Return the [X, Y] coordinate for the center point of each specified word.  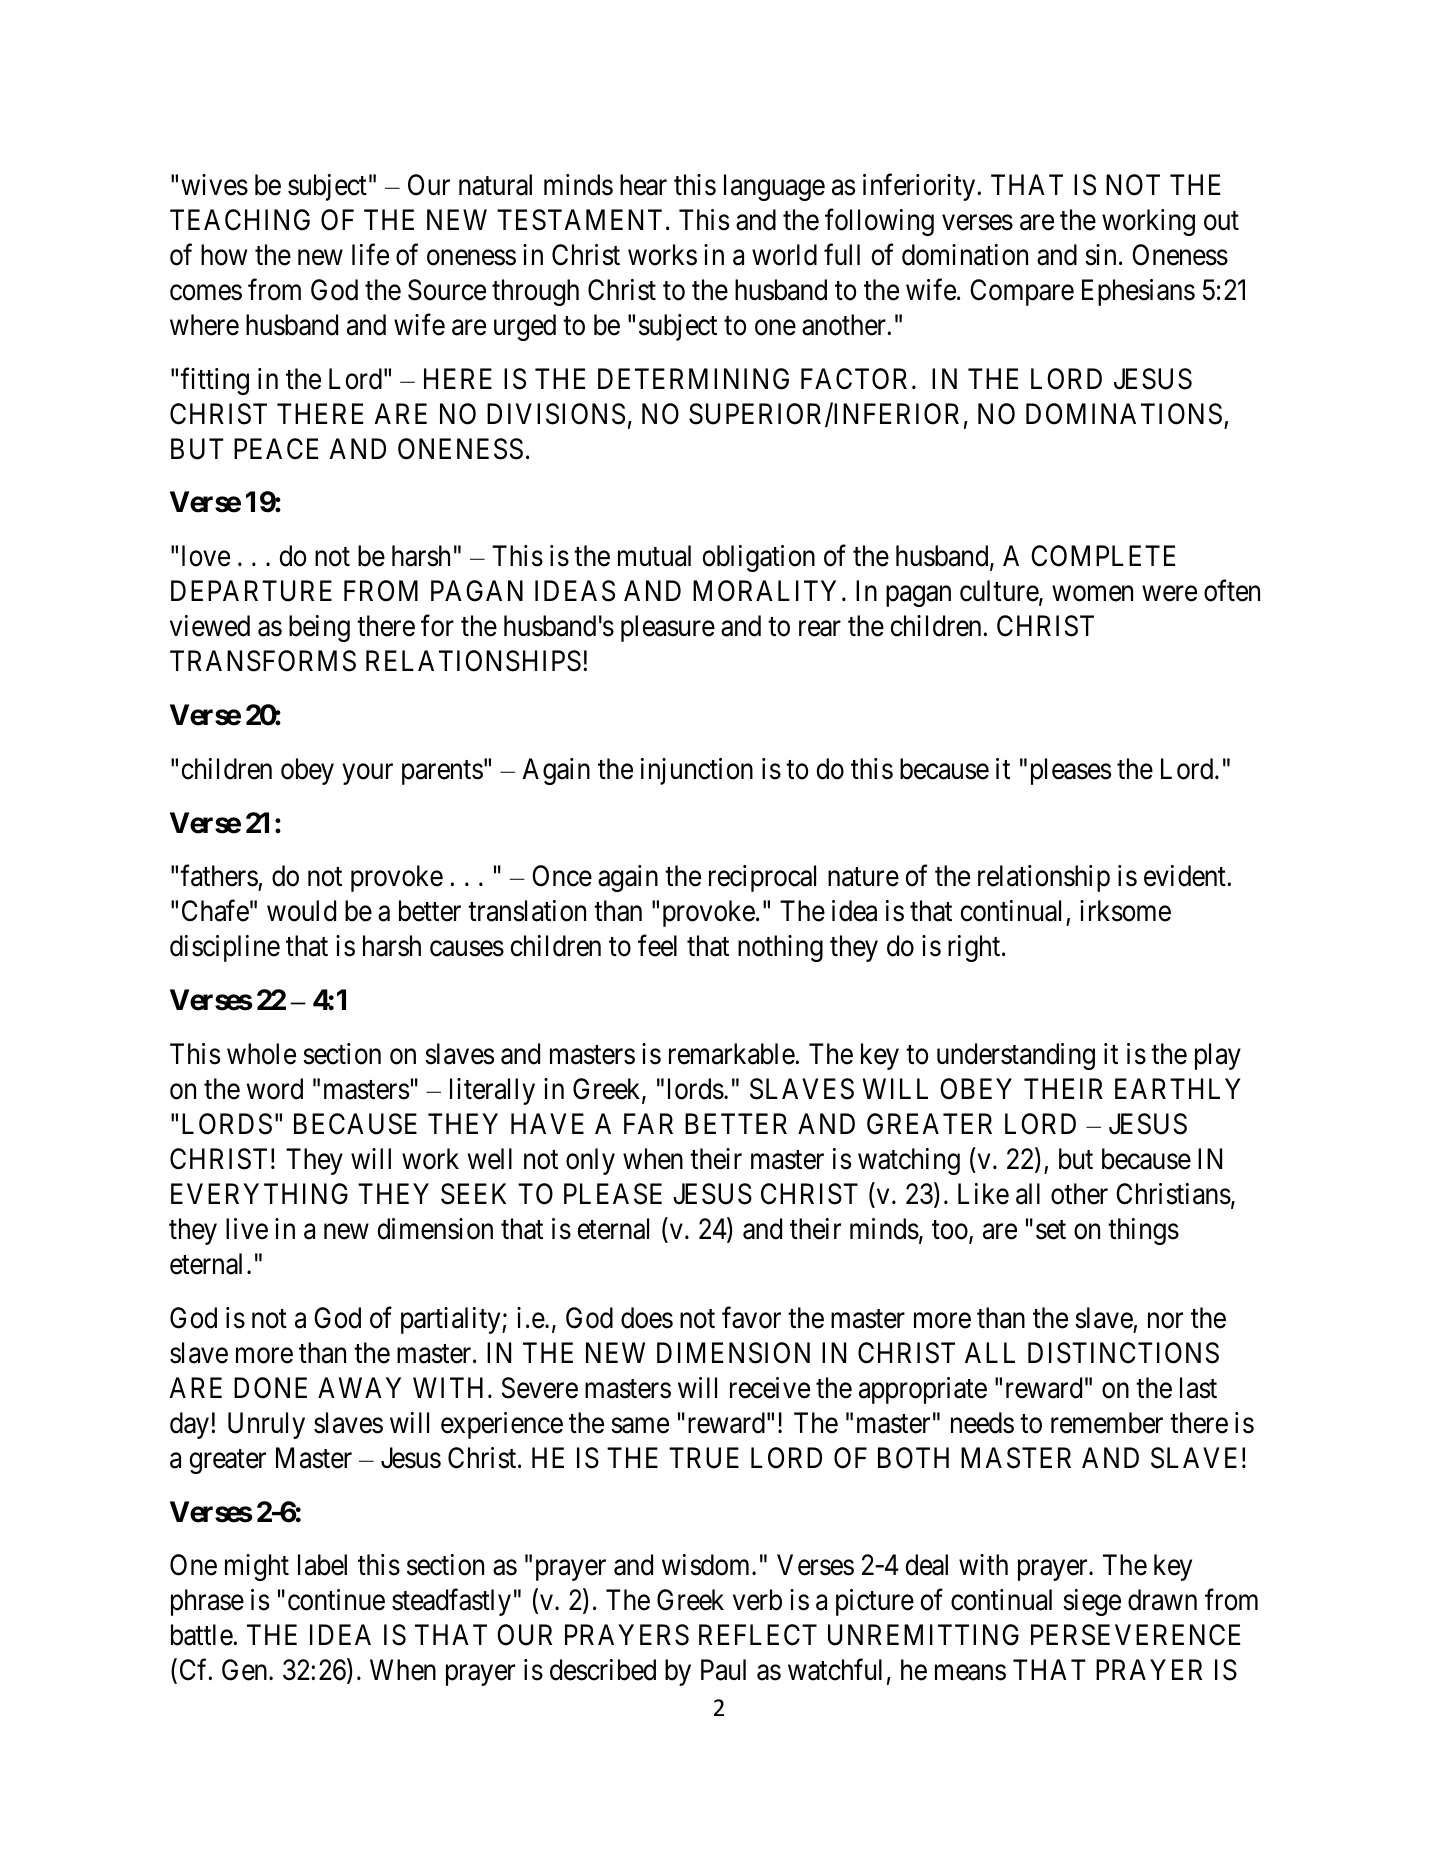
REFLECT [758, 1635]
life [370, 255]
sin [1100, 255]
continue [336, 1600]
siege [1092, 1602]
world [784, 255]
